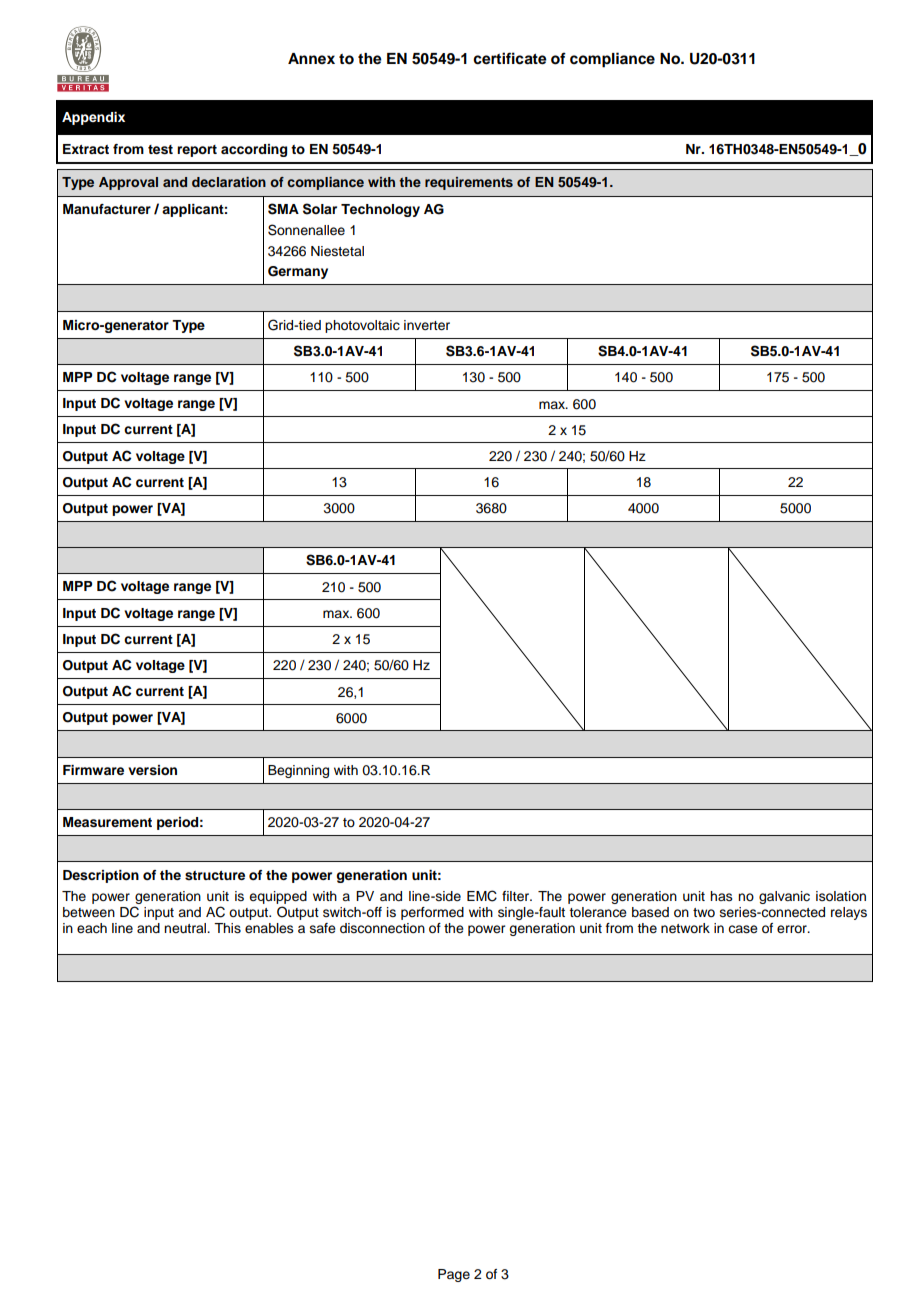  I want to click on Page, so click(454, 1275).
